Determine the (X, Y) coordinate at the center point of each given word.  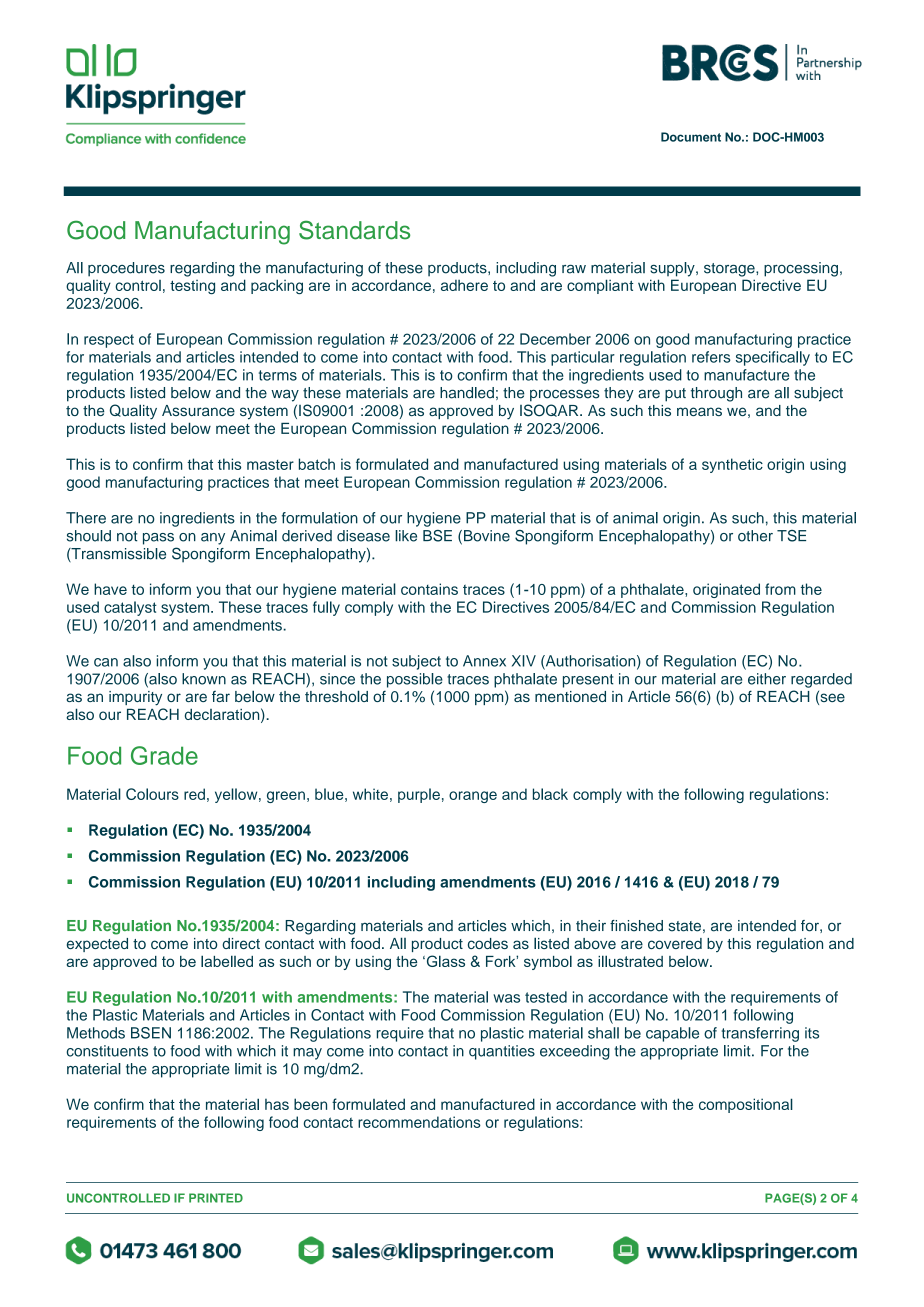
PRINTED (216, 1198)
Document (691, 137)
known (204, 679)
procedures (126, 269)
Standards (354, 230)
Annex (484, 661)
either (767, 679)
